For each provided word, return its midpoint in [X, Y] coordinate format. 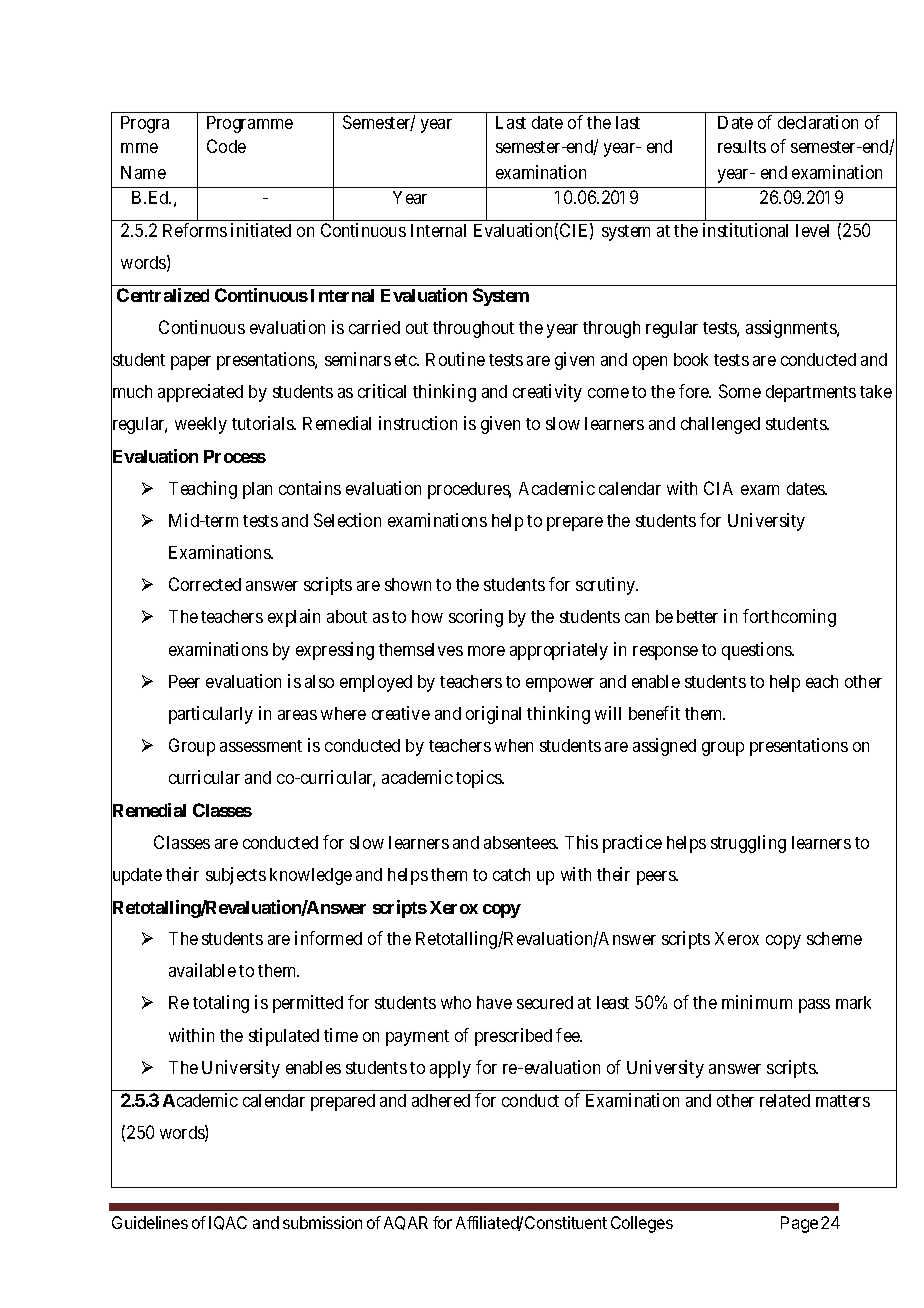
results [742, 146]
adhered [441, 1100]
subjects [236, 876]
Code [226, 146]
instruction [418, 423]
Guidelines [150, 1222]
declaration [818, 122]
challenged [720, 425]
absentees [520, 842]
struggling [748, 844]
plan [257, 490]
